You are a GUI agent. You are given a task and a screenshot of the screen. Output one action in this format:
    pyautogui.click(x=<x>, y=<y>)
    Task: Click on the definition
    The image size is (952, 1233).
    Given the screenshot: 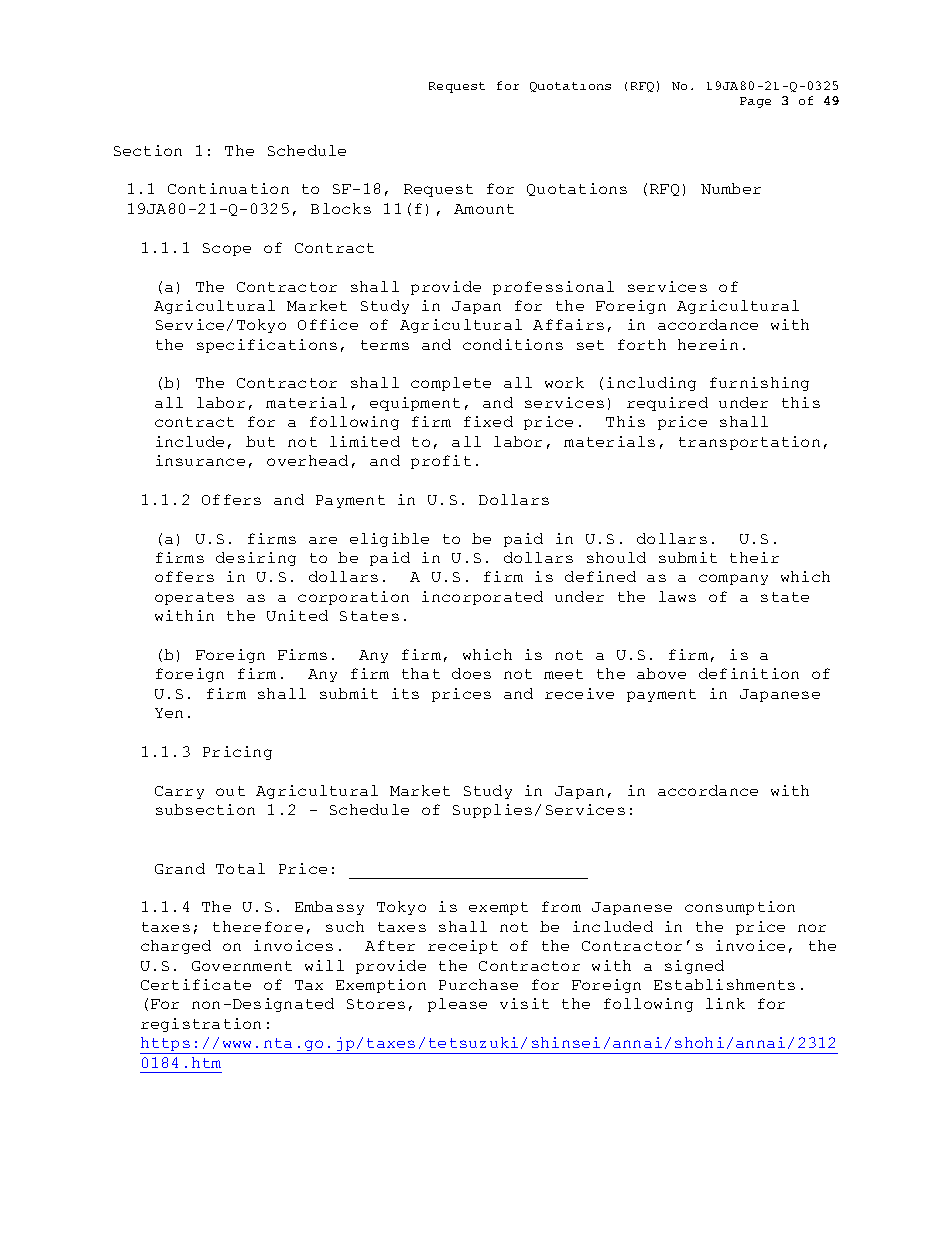 What is the action you would take?
    pyautogui.click(x=749, y=673)
